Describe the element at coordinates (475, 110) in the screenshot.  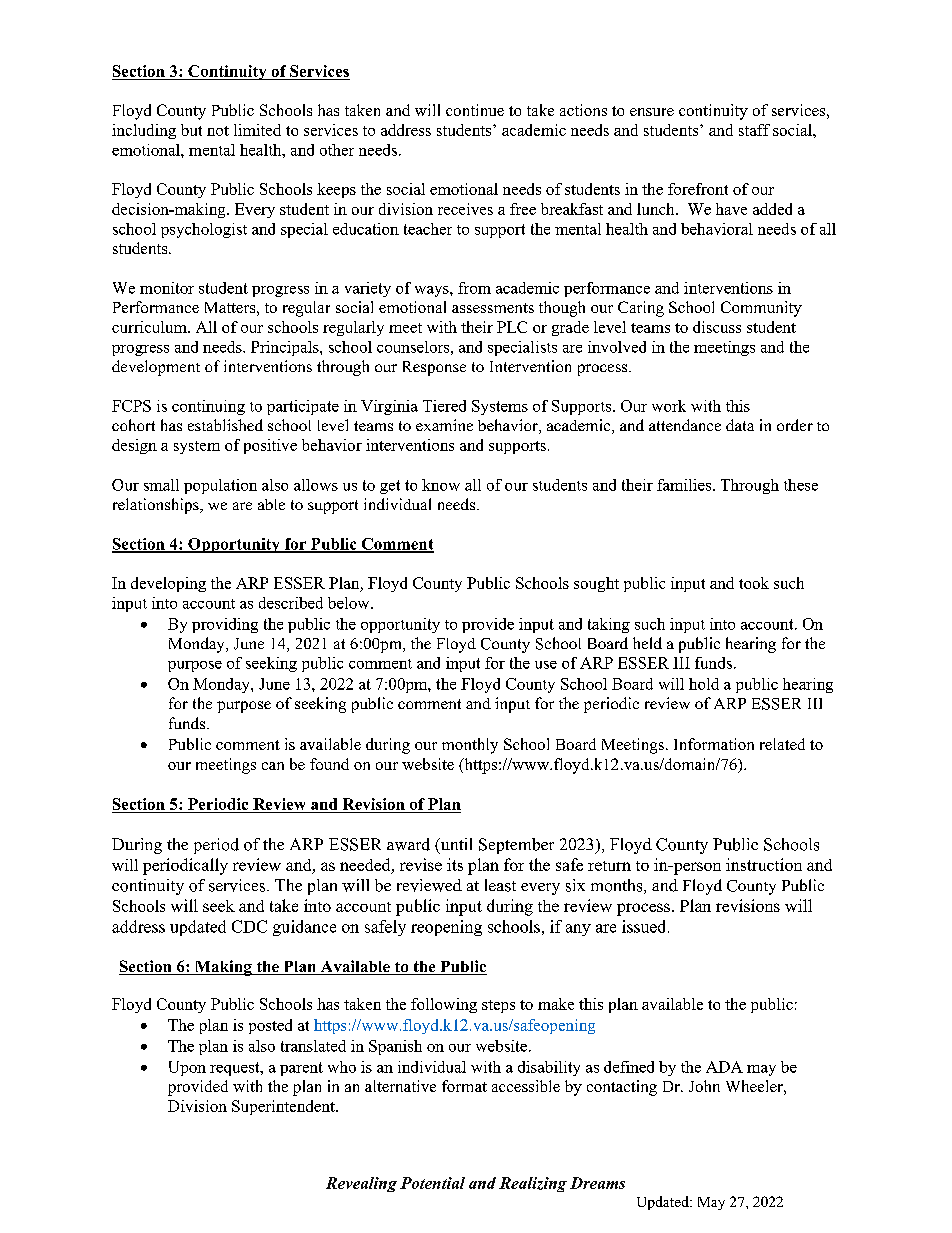
I see `continue` at that location.
